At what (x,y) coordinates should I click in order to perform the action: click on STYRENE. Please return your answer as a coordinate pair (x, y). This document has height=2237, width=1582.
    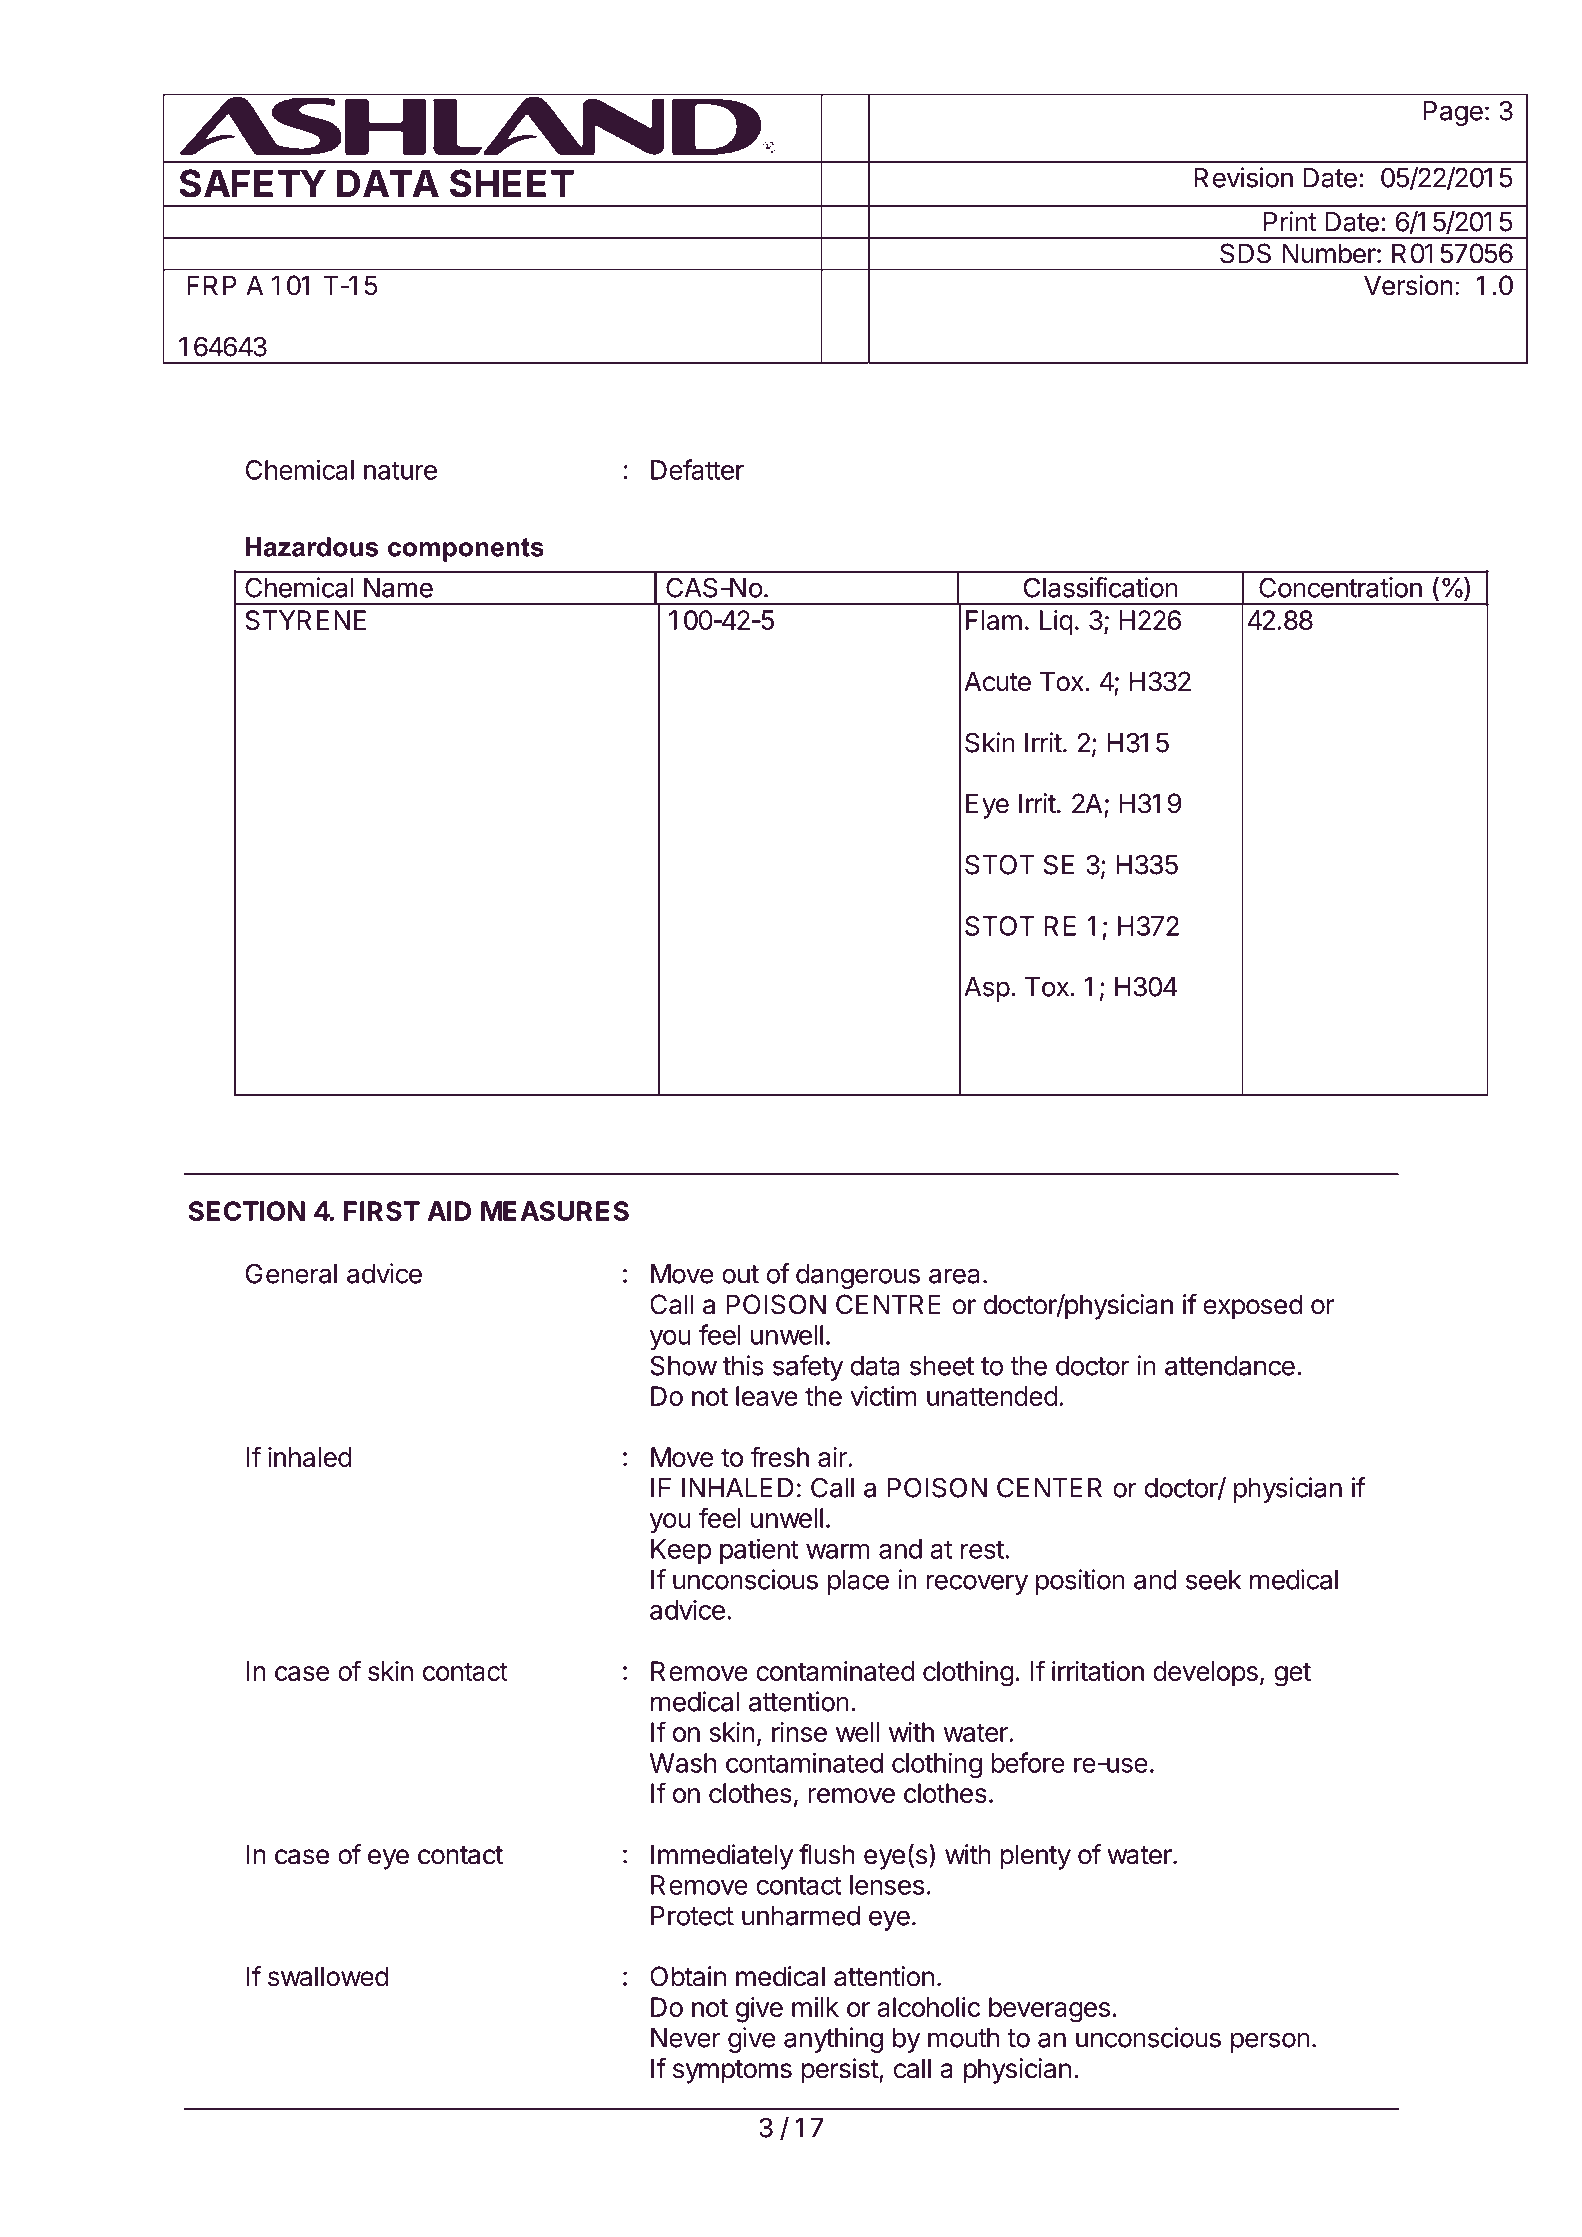
    Looking at the image, I should click on (305, 620).
